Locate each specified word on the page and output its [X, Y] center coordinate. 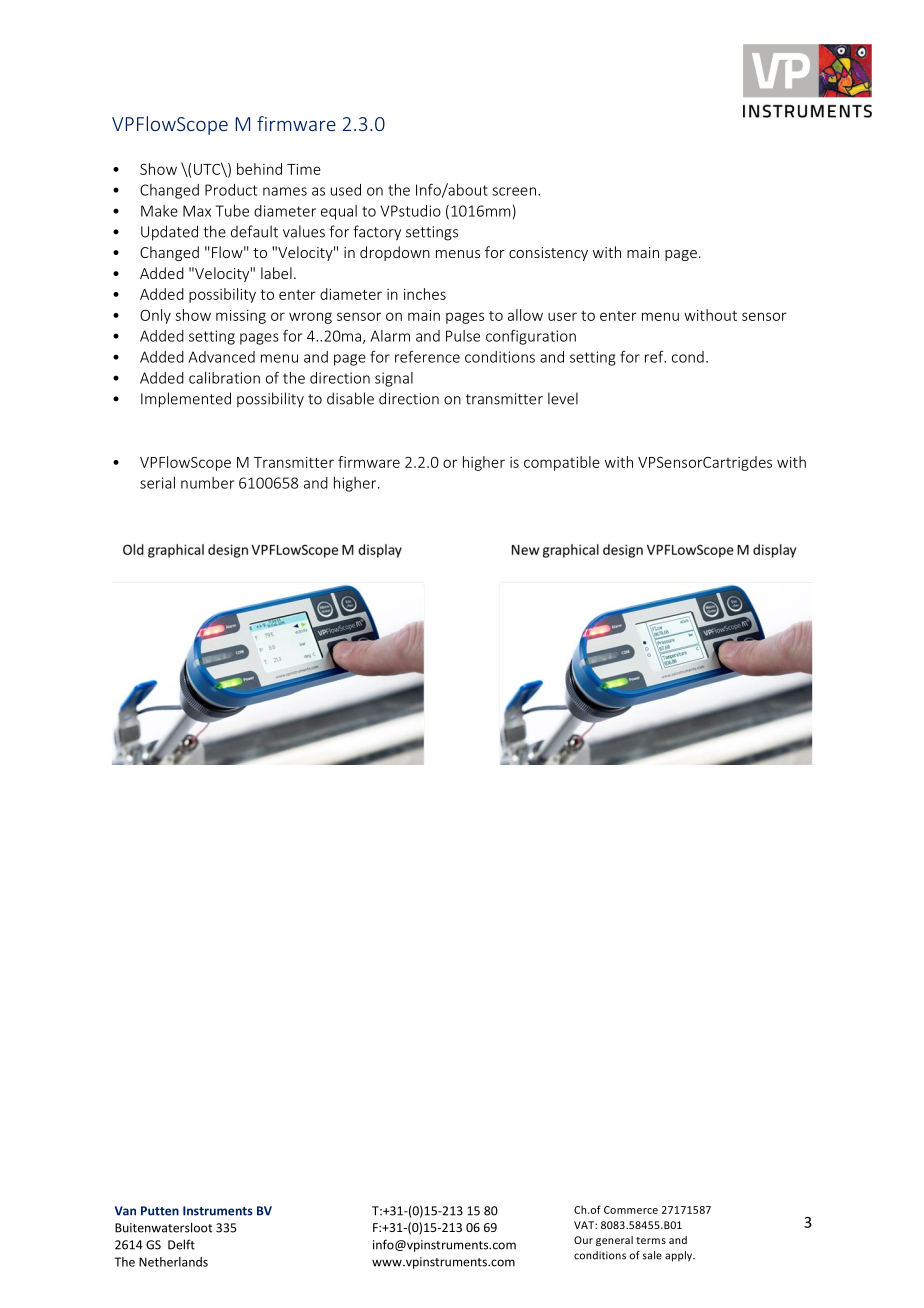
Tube [232, 211]
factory [377, 233]
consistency [548, 254]
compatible [562, 463]
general [614, 1241]
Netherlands [173, 1262]
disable [350, 398]
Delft [181, 1244]
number [208, 483]
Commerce [631, 1210]
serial [157, 483]
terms [651, 1240]
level [563, 398]
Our [583, 1240]
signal [394, 379]
